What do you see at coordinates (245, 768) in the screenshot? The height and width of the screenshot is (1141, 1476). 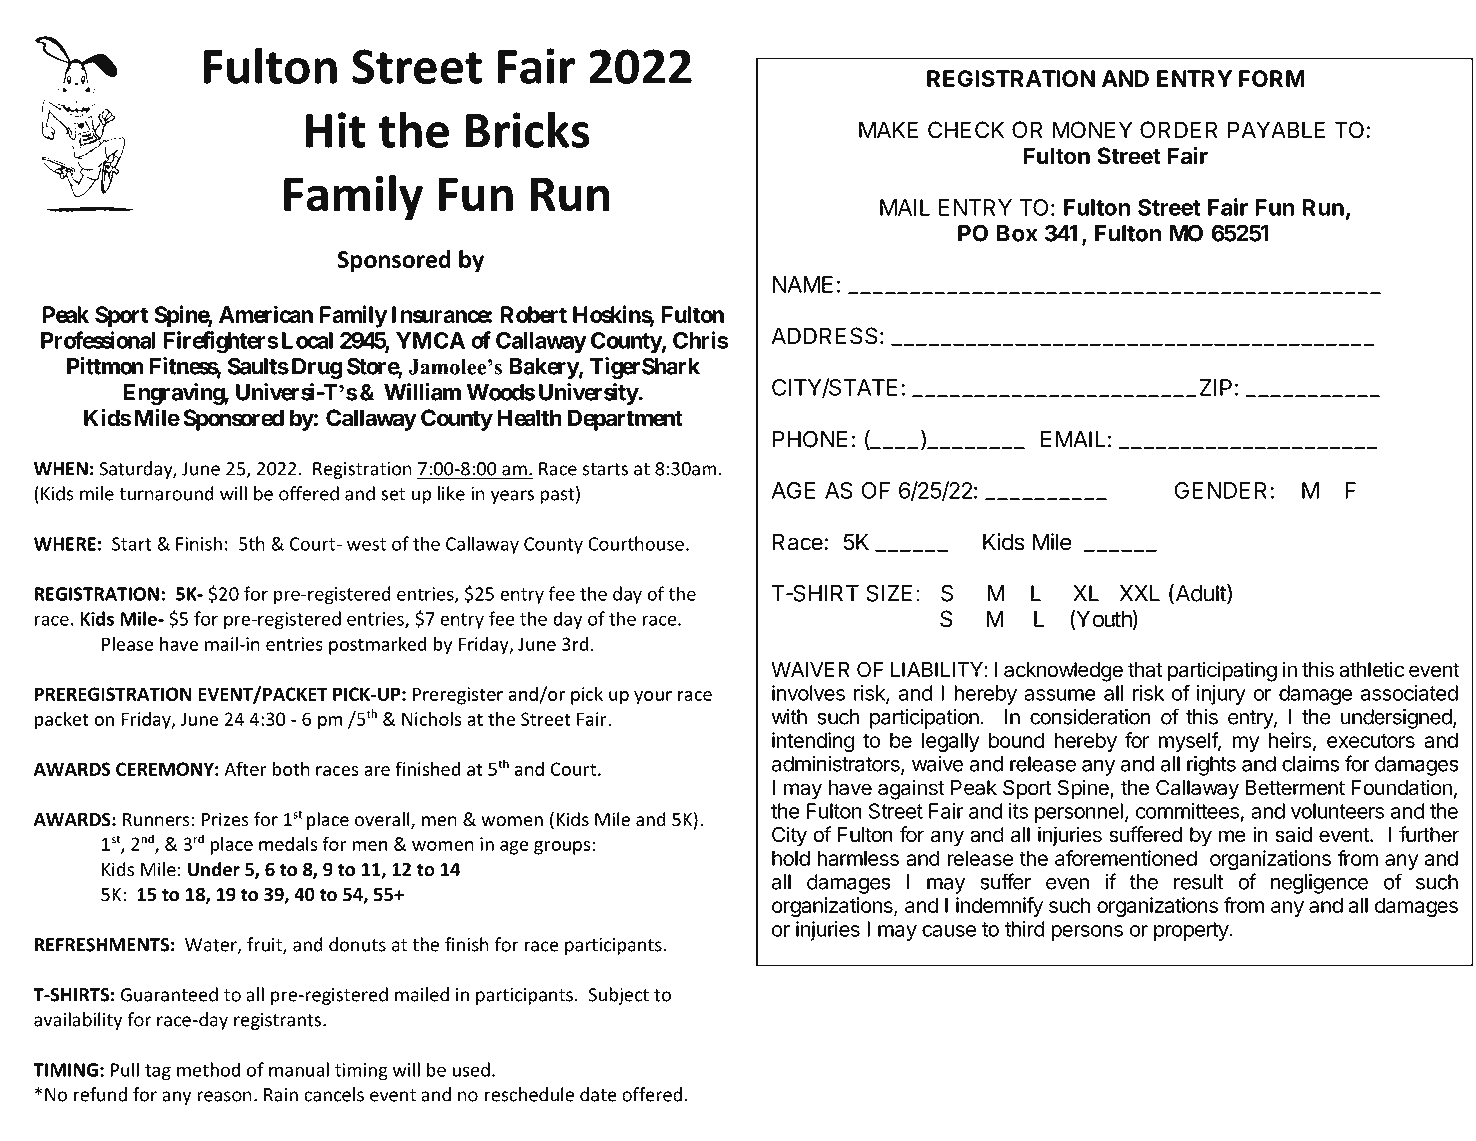 I see `After` at bounding box center [245, 768].
